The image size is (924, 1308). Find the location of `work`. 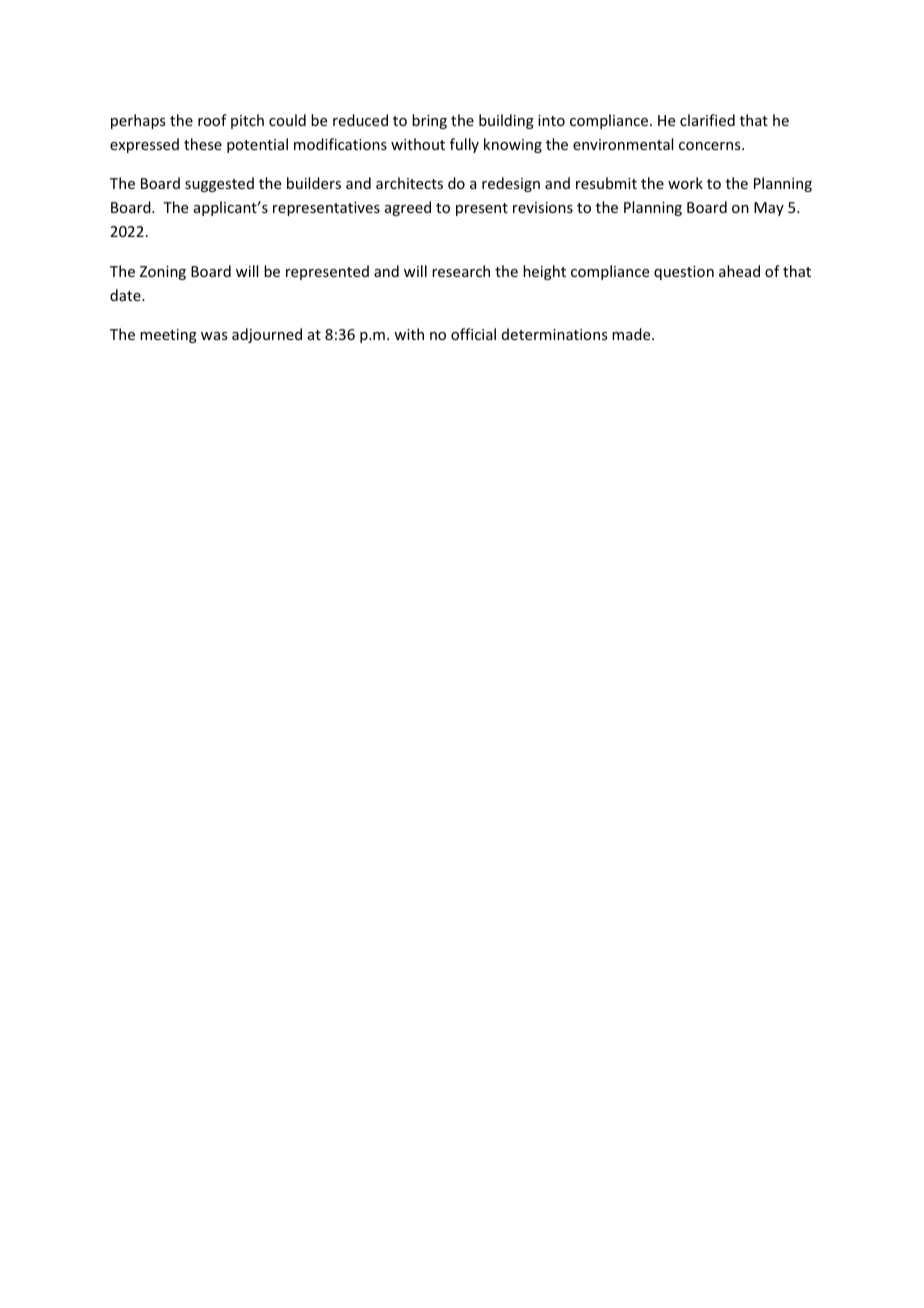

work is located at coordinates (685, 183).
